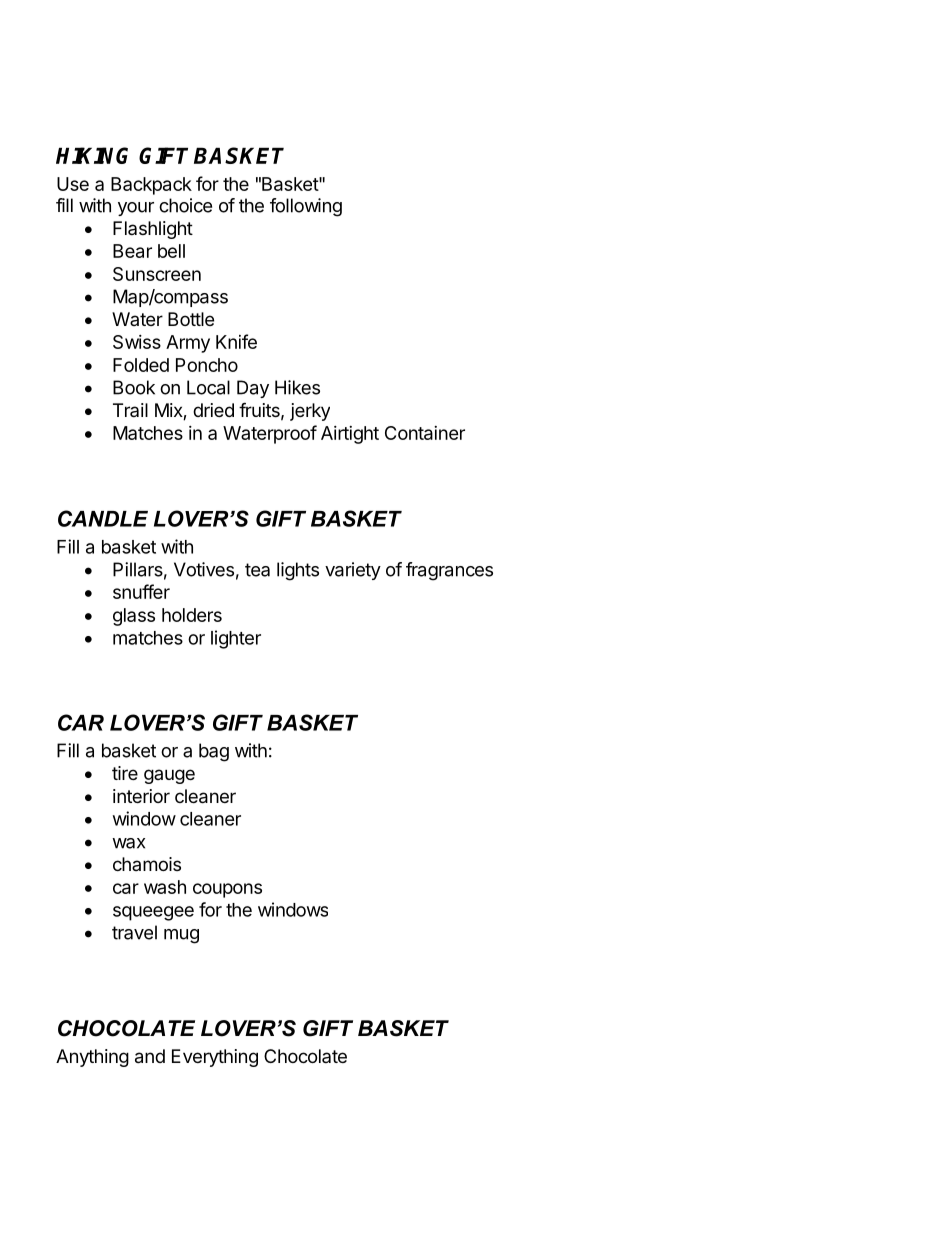  I want to click on bag, so click(214, 752).
